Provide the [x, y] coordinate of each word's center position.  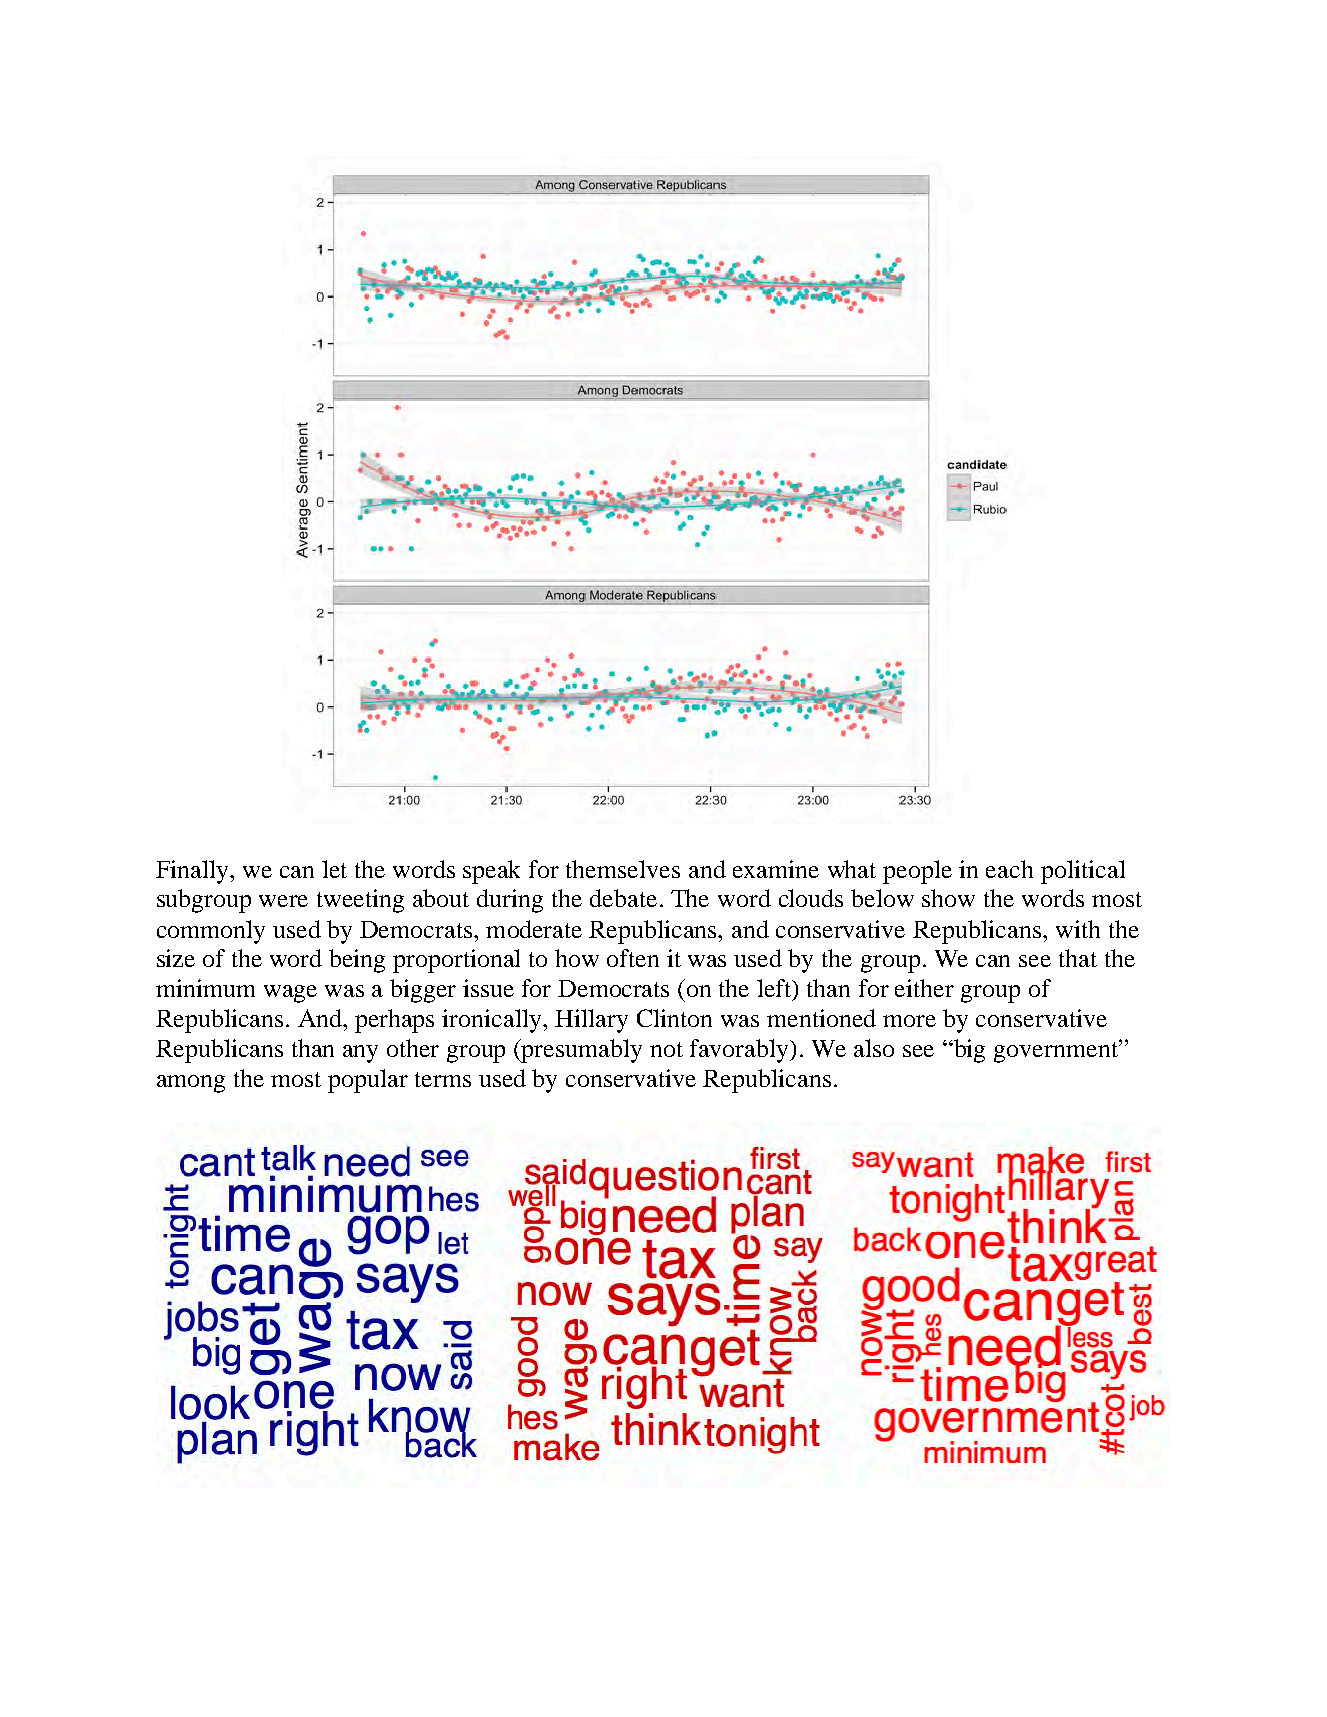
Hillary [591, 1021]
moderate [534, 929]
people [917, 872]
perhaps [394, 1021]
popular [368, 1081]
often [633, 958]
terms [443, 1079]
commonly [211, 932]
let [334, 869]
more [909, 1021]
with [1078, 929]
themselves [623, 869]
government [1057, 1051]
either [924, 988]
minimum [205, 988]
